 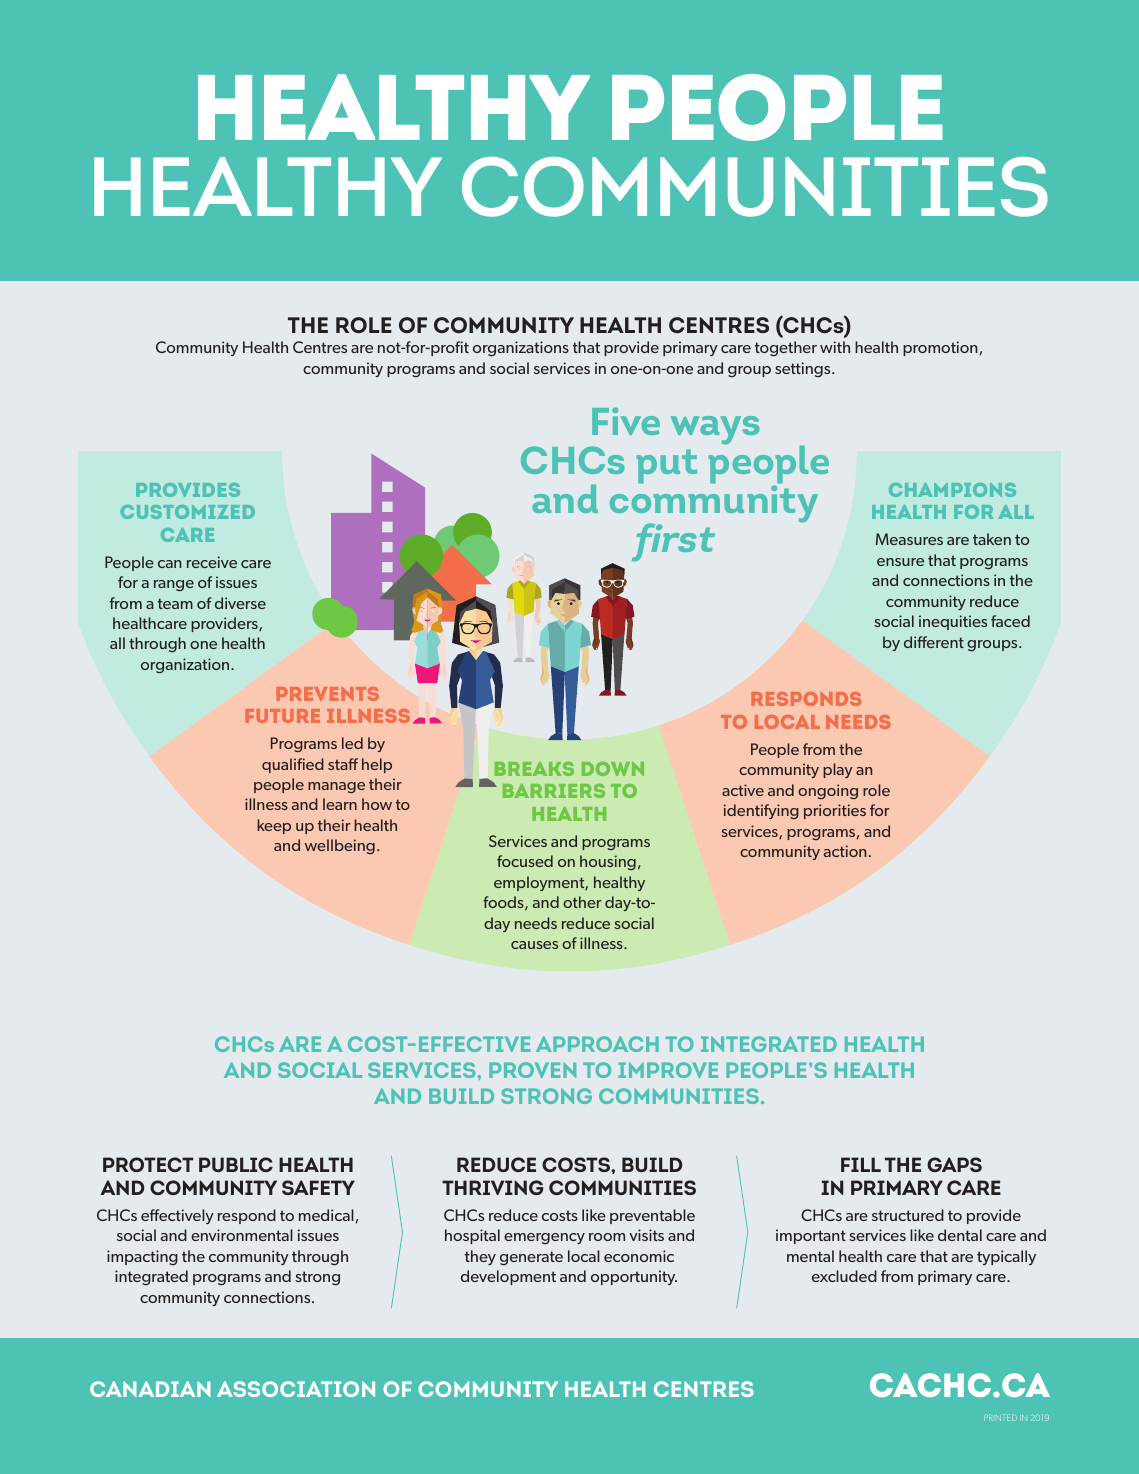 I want to click on promotion, so click(x=941, y=348).
